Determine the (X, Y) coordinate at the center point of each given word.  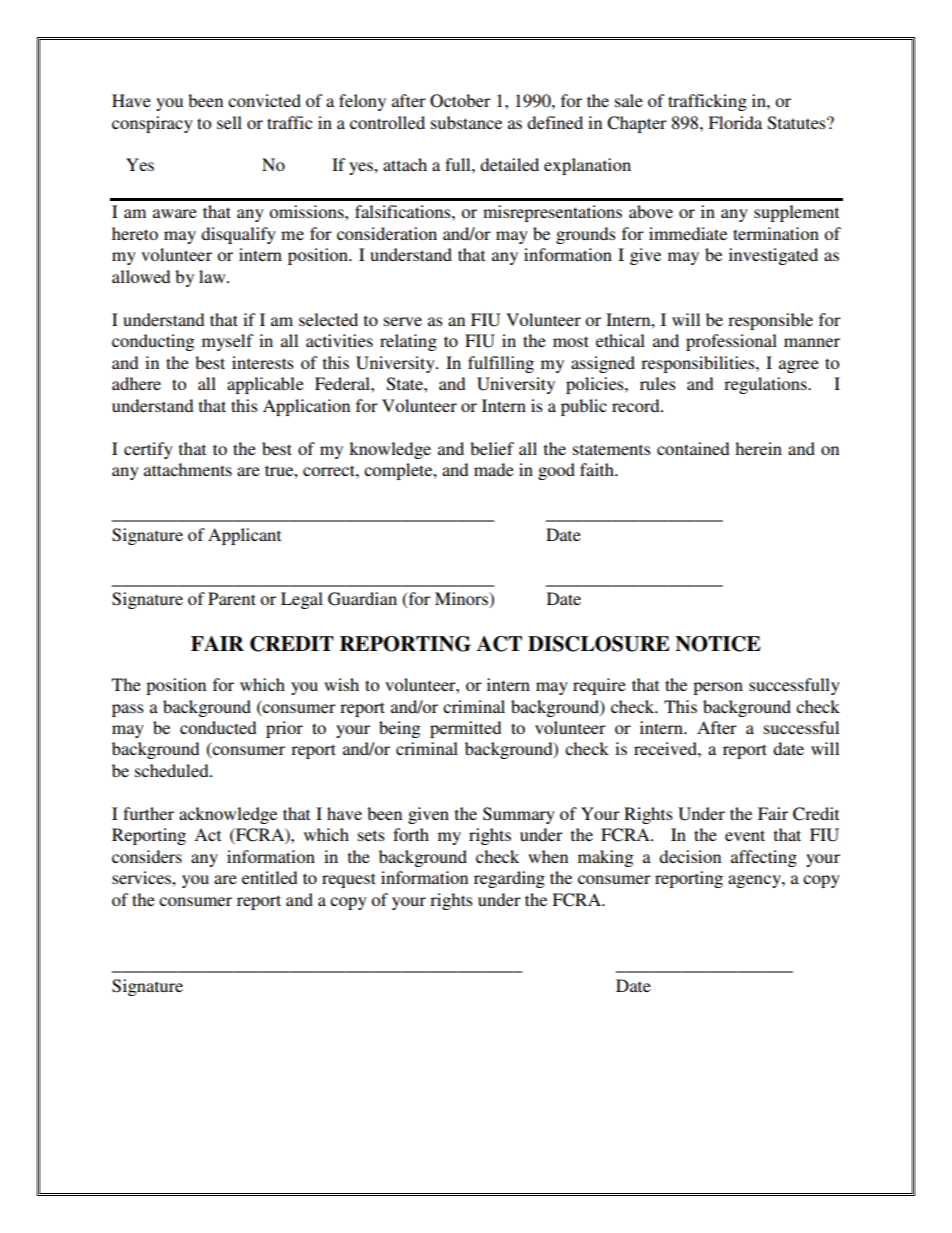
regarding (509, 879)
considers (147, 856)
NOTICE (718, 644)
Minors (462, 600)
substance (466, 122)
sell (229, 122)
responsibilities (699, 364)
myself (227, 342)
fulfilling (501, 364)
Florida (735, 122)
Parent (232, 598)
